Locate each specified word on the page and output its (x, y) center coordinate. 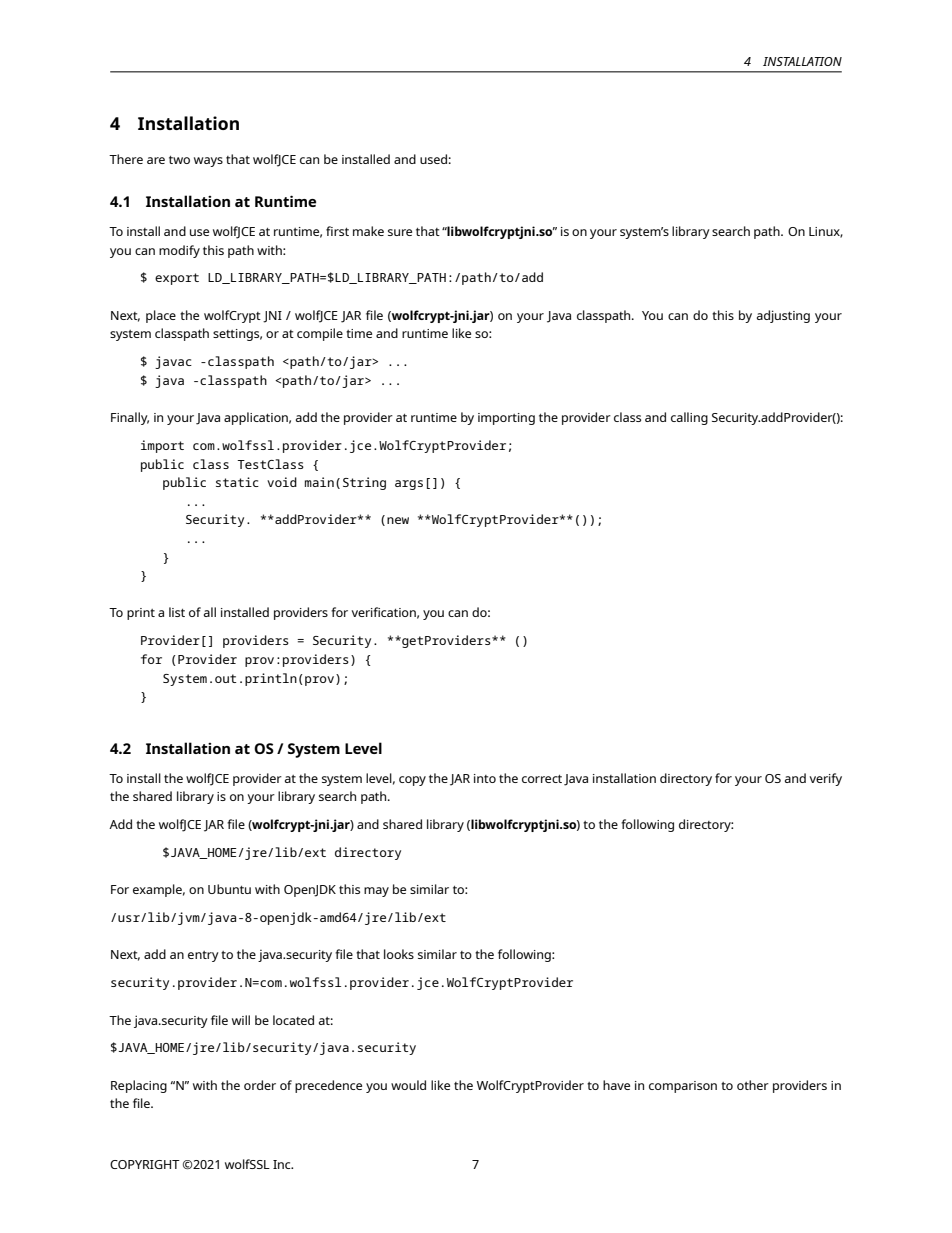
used (433, 159)
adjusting (783, 316)
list (177, 612)
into (485, 778)
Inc (283, 1164)
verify (826, 779)
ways (208, 162)
